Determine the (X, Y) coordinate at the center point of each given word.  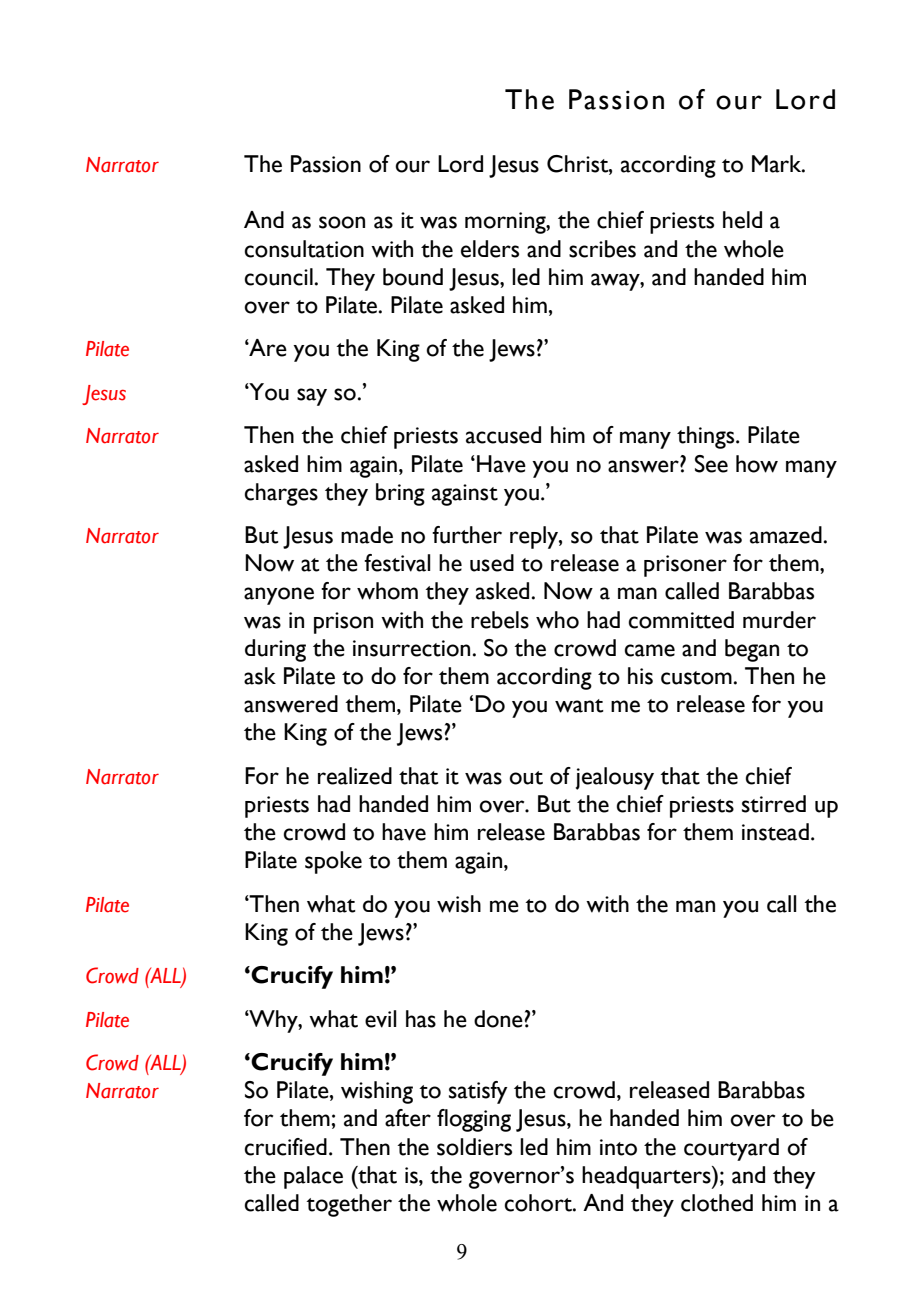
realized (355, 776)
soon (342, 222)
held (742, 220)
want (579, 706)
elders (490, 249)
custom (696, 678)
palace (313, 1177)
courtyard (731, 1149)
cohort (539, 1203)
